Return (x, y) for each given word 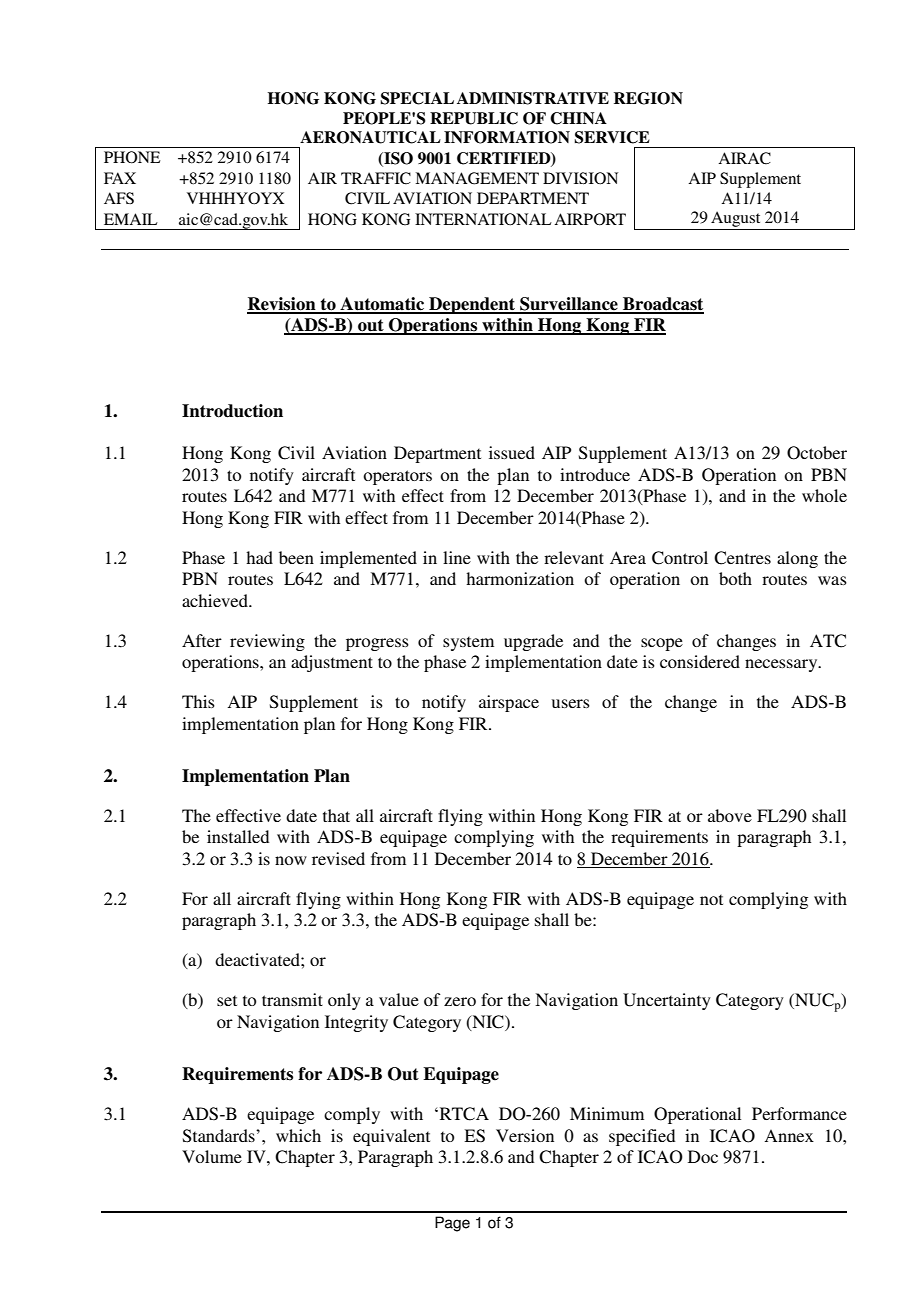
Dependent (472, 305)
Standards (220, 1136)
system (468, 643)
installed (238, 836)
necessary (782, 665)
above (730, 815)
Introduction (232, 411)
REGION (648, 98)
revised (338, 858)
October (817, 453)
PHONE (132, 157)
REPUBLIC (474, 118)
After (202, 640)
